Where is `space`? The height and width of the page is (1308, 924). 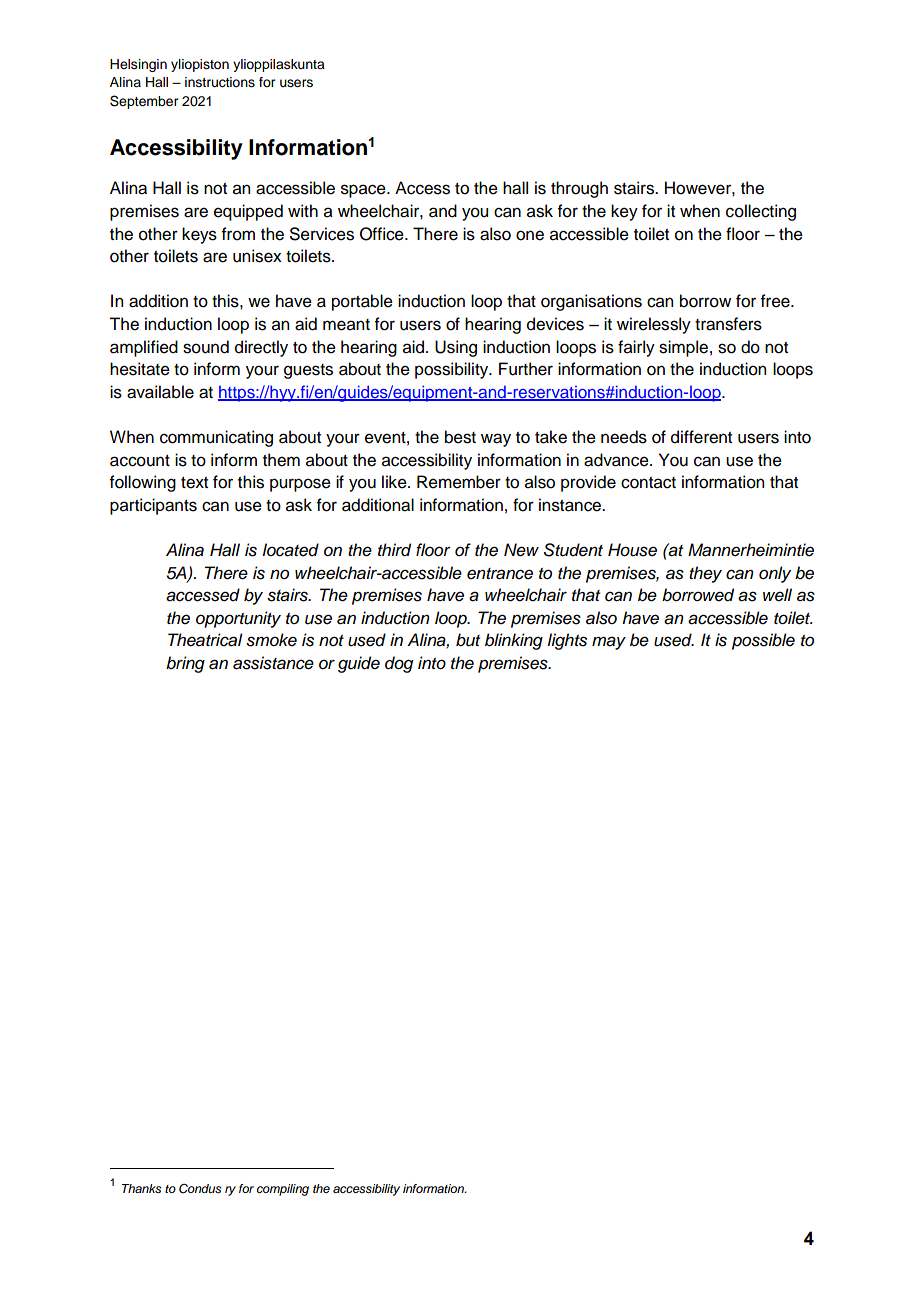 space is located at coordinates (364, 191).
